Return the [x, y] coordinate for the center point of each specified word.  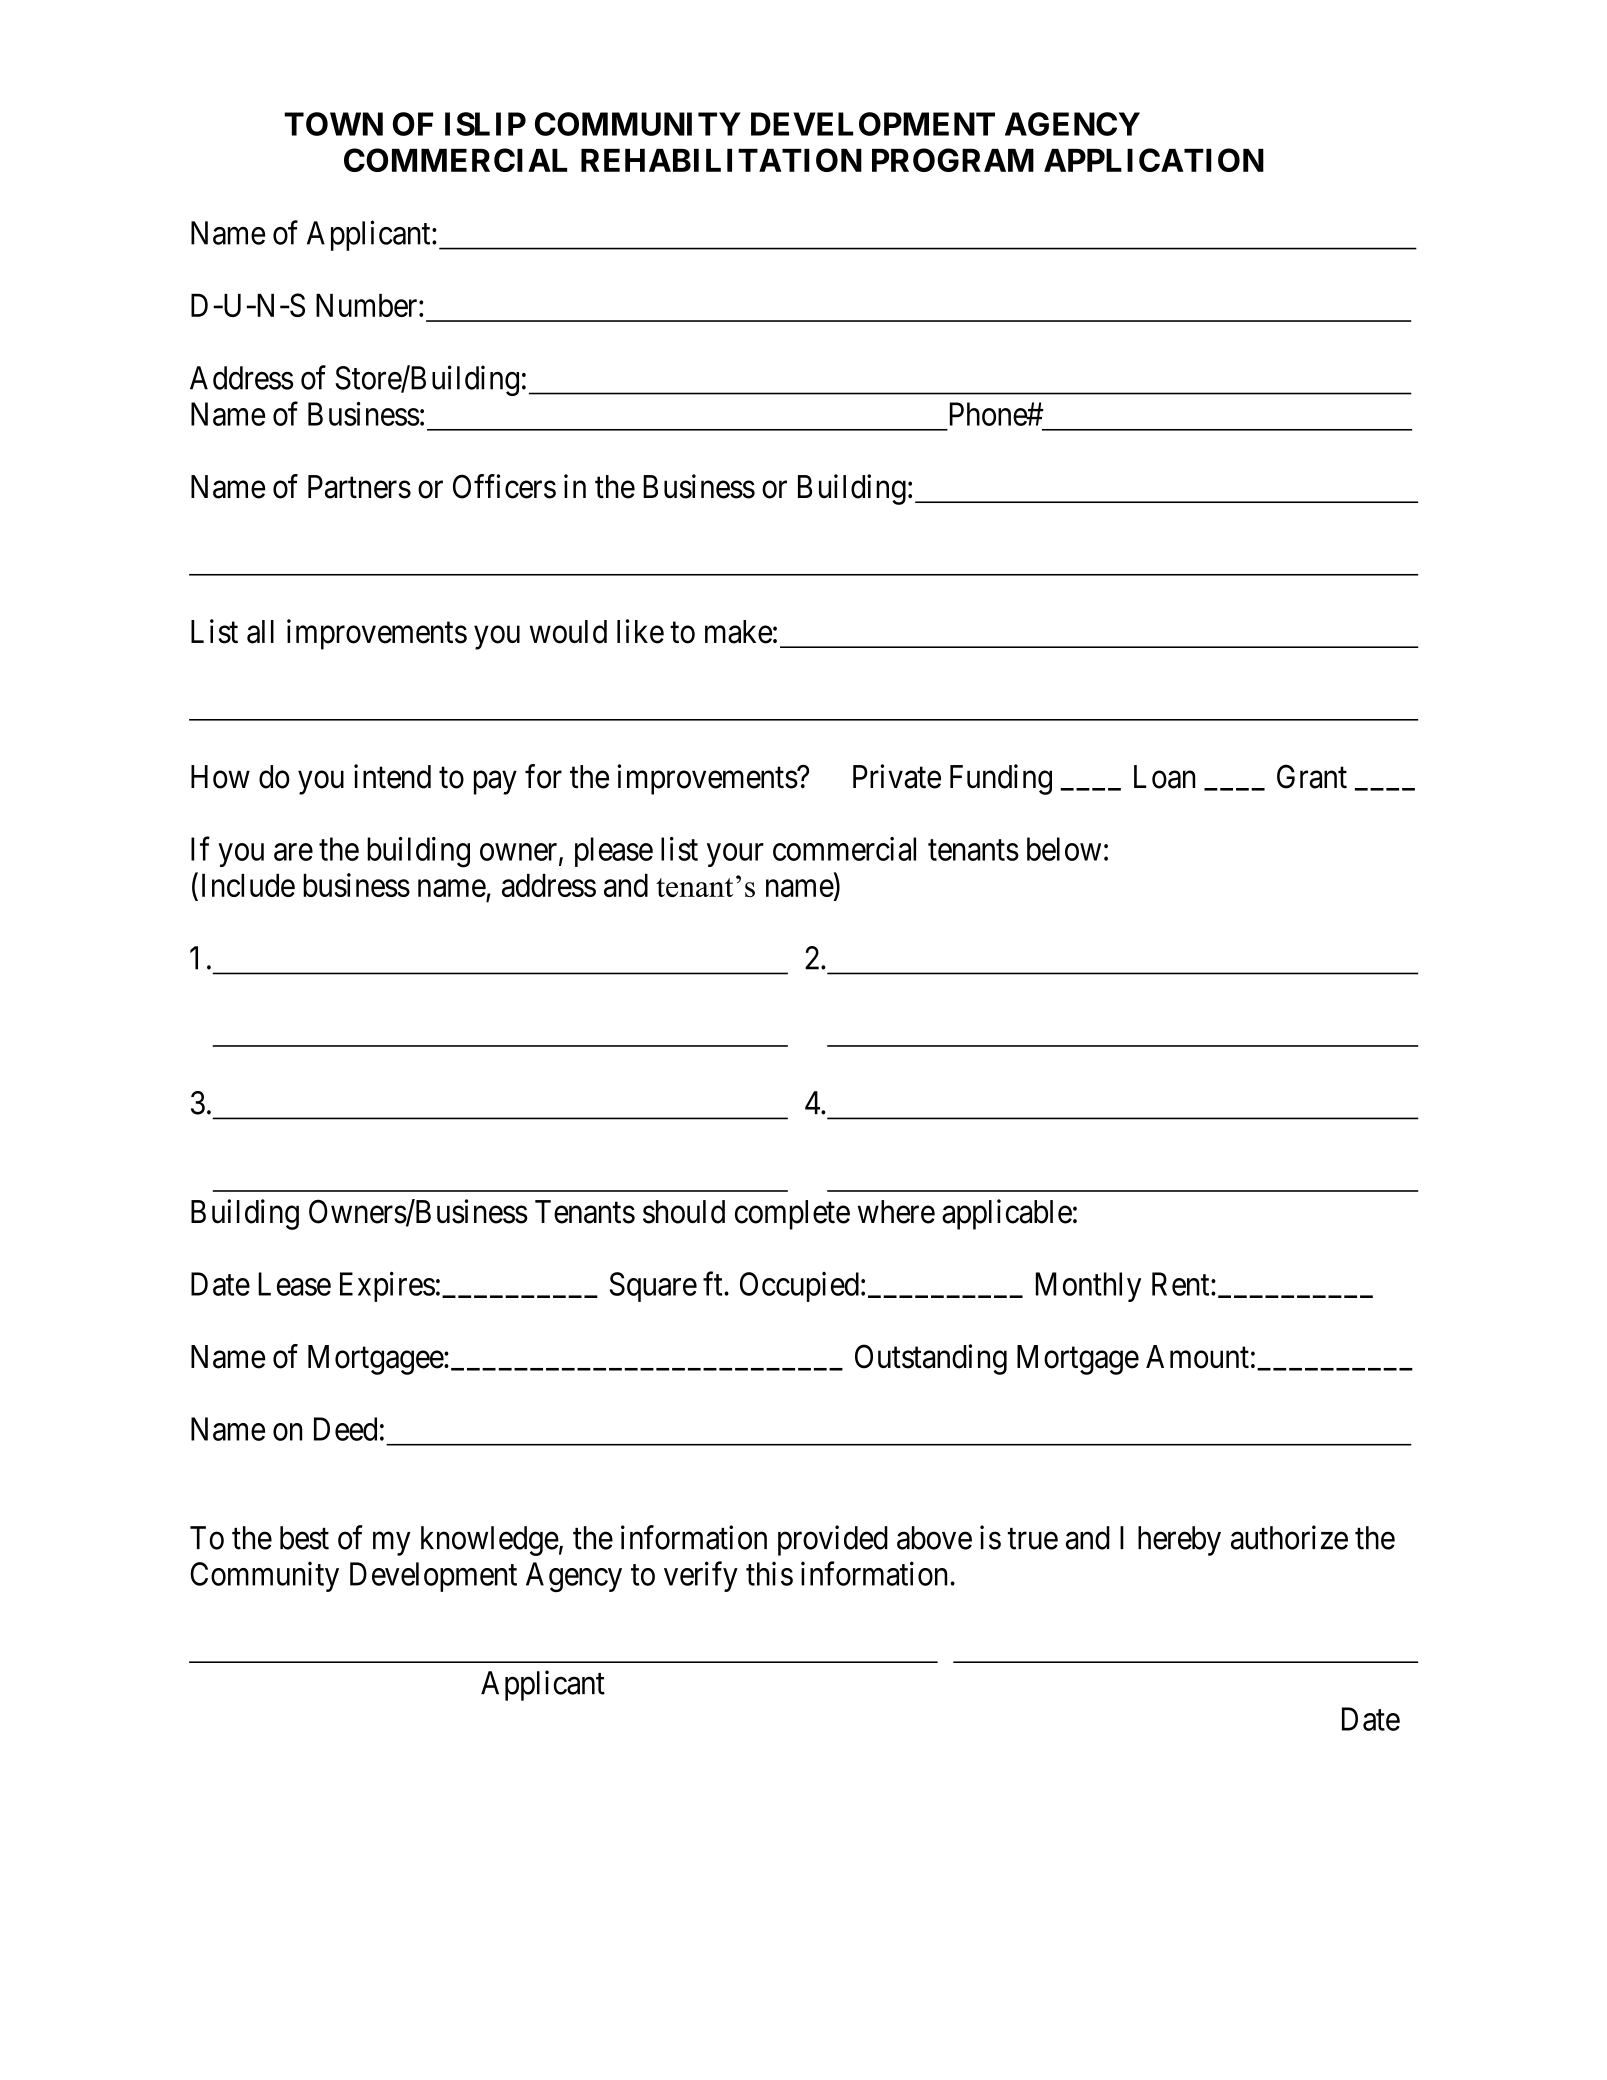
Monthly [1088, 1287]
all [260, 632]
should [684, 1212]
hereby [1179, 1541]
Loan [1164, 777]
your [735, 855]
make [738, 632]
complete [792, 1215]
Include [248, 885]
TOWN [333, 124]
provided [833, 1540]
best [304, 1538]
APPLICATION [1154, 160]
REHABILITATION [721, 160]
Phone [989, 414]
